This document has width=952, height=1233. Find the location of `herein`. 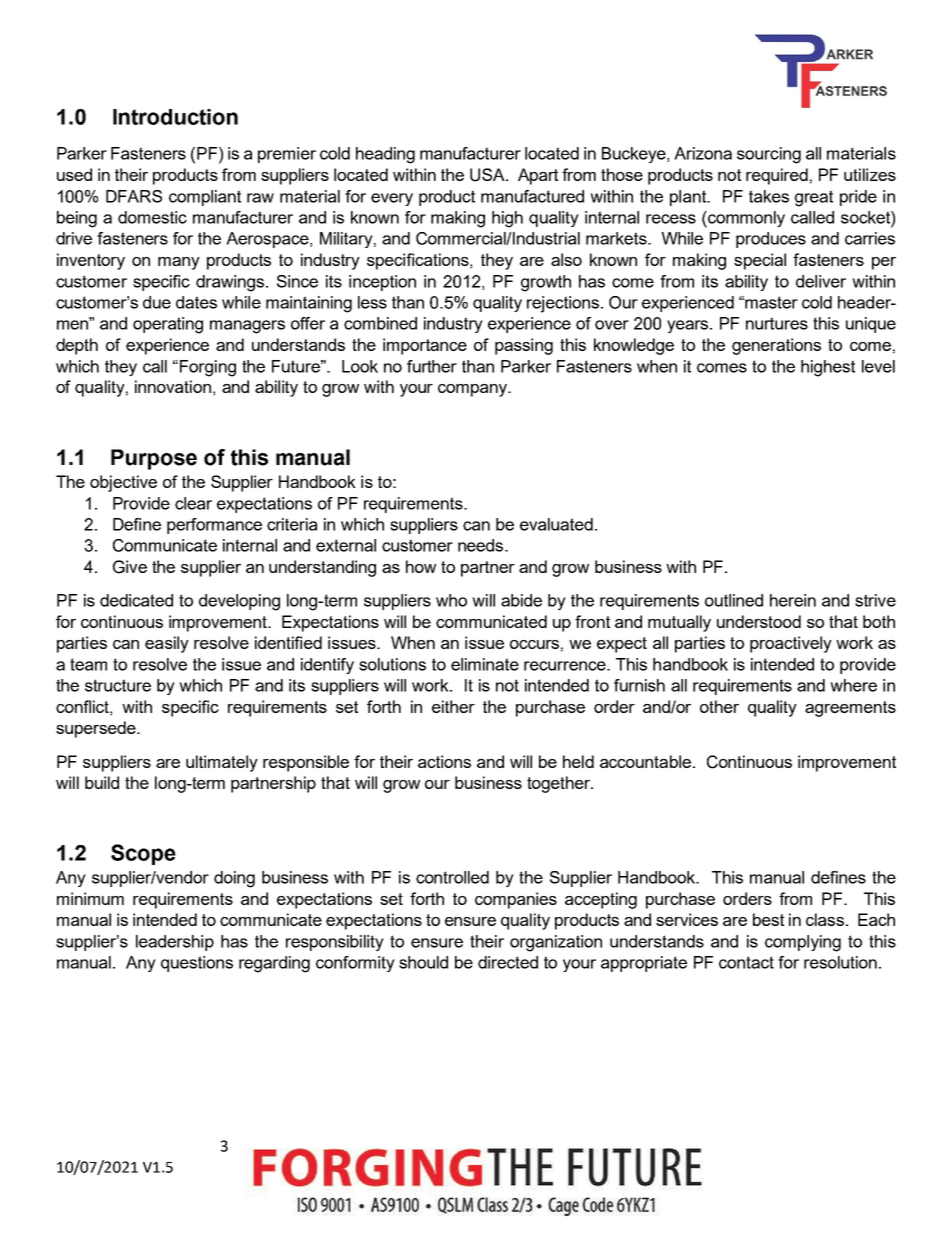

herein is located at coordinates (793, 600).
